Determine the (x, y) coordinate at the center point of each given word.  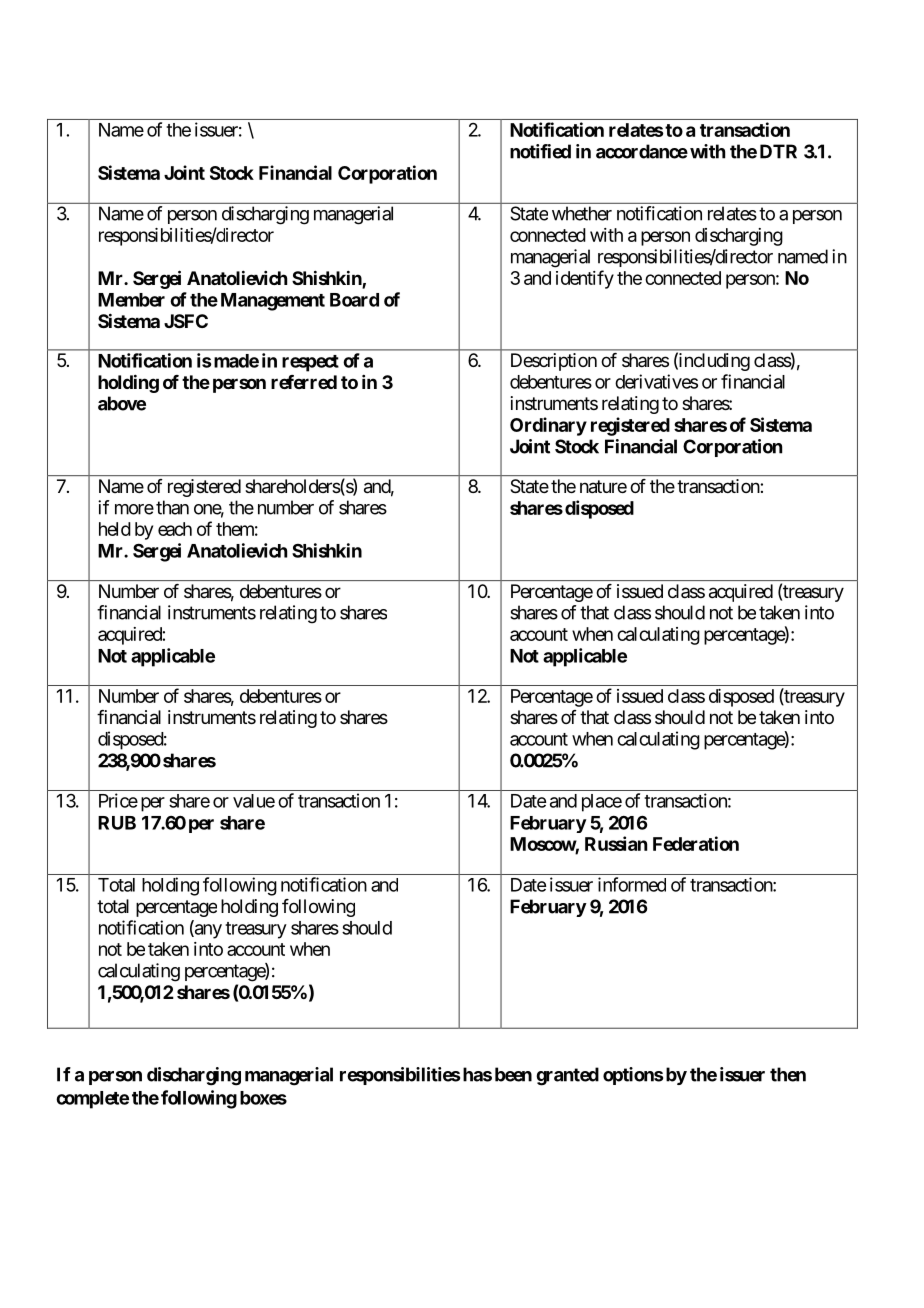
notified (540, 151)
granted (567, 1076)
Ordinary (548, 426)
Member (131, 300)
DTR (778, 151)
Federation (696, 843)
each (175, 529)
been (513, 1074)
